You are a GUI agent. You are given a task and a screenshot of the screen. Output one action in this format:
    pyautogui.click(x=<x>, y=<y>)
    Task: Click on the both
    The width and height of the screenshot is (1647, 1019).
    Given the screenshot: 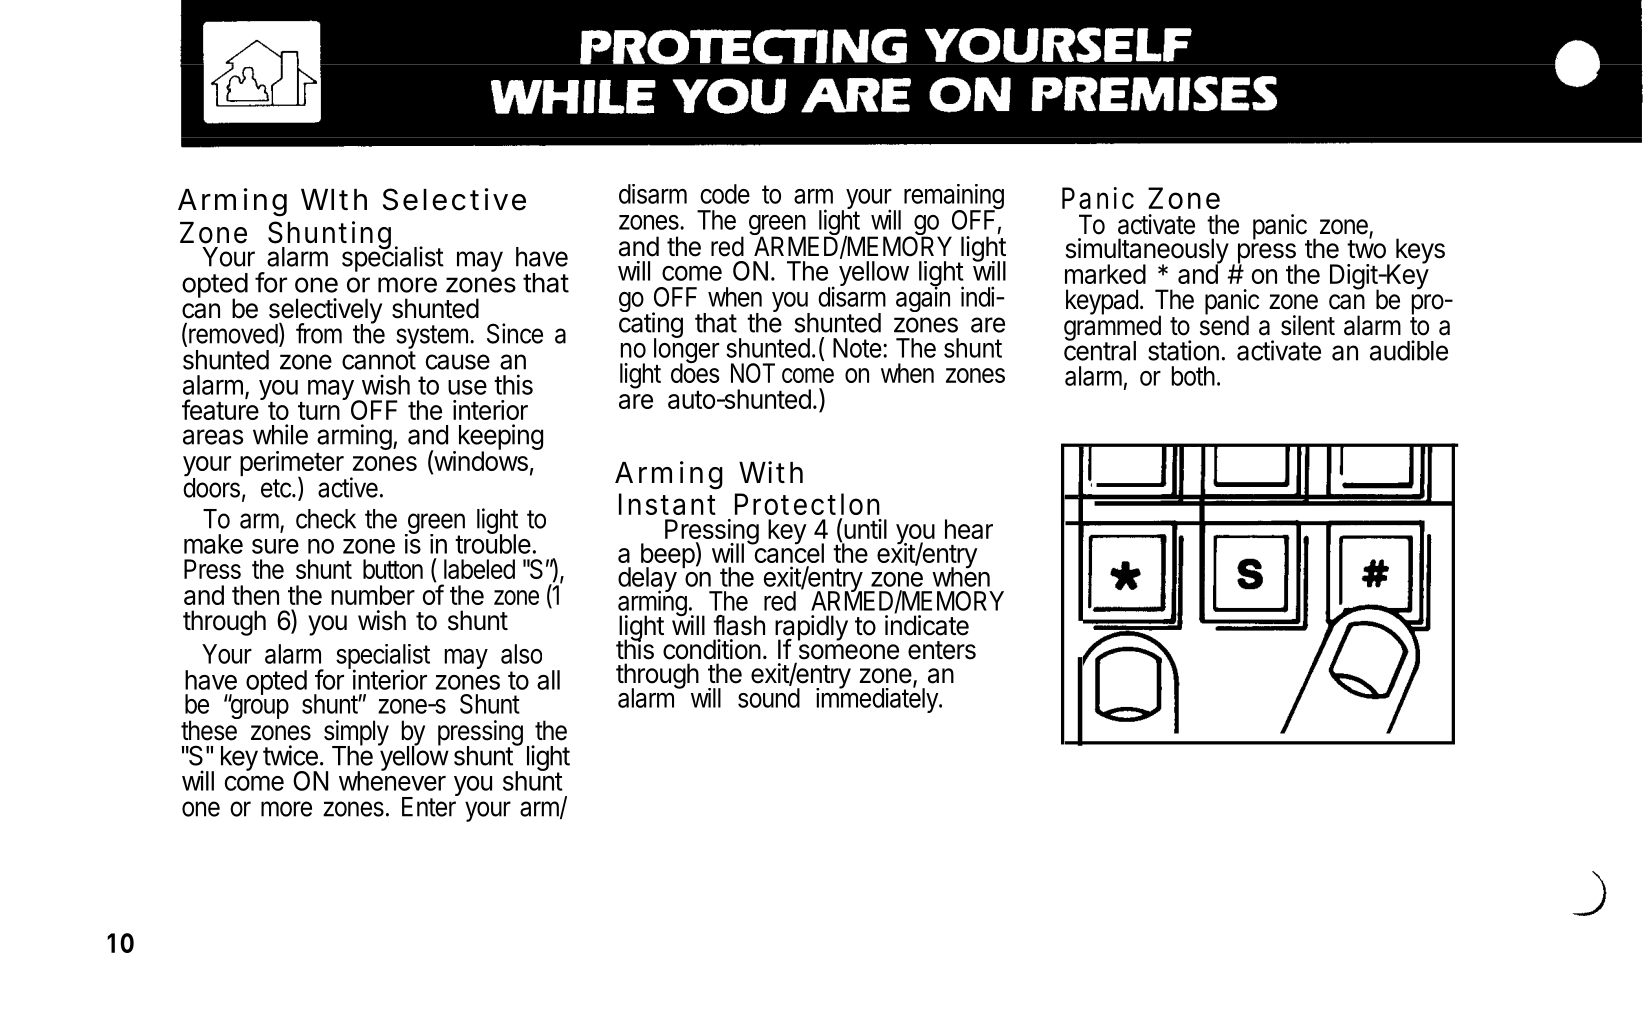 What is the action you would take?
    pyautogui.click(x=1193, y=376)
